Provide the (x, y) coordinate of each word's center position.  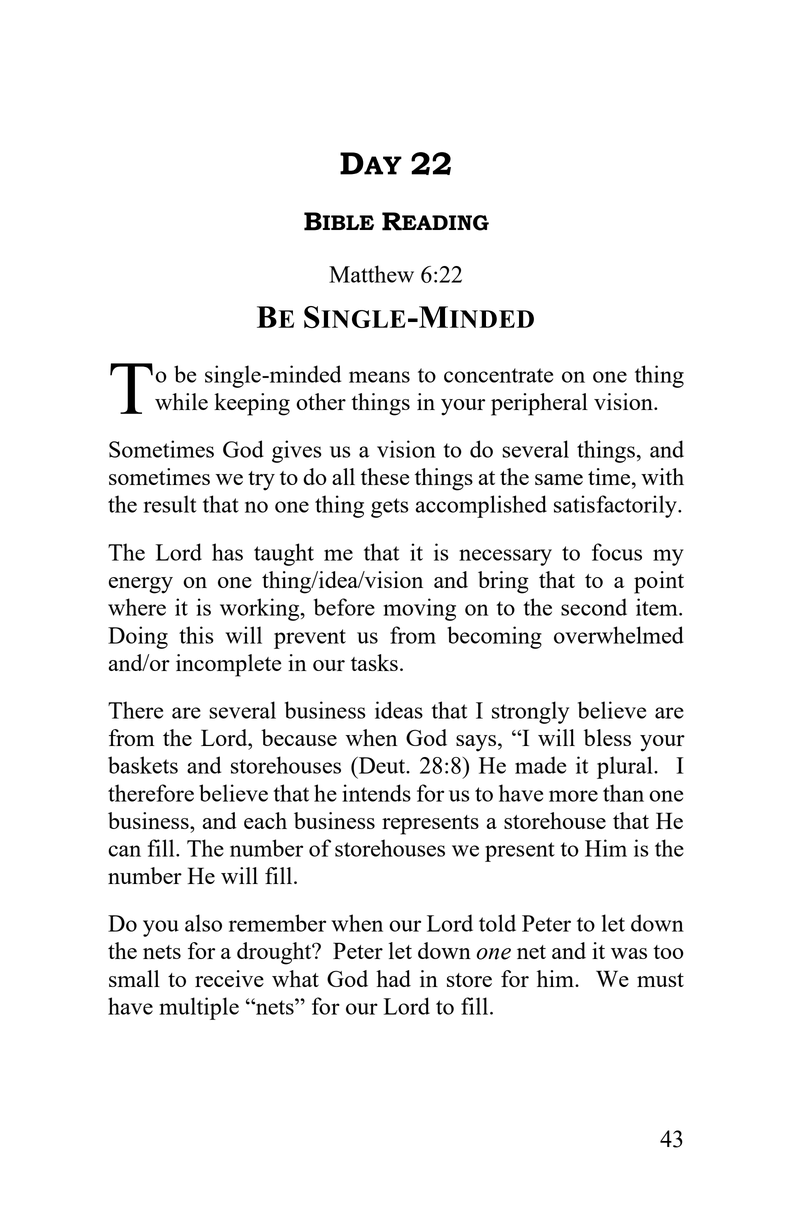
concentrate (498, 375)
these (385, 476)
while (181, 401)
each (265, 820)
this (196, 635)
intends (376, 793)
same (559, 479)
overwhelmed (619, 635)
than (623, 793)
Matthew (371, 274)
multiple (199, 1008)
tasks (374, 662)
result (170, 504)
